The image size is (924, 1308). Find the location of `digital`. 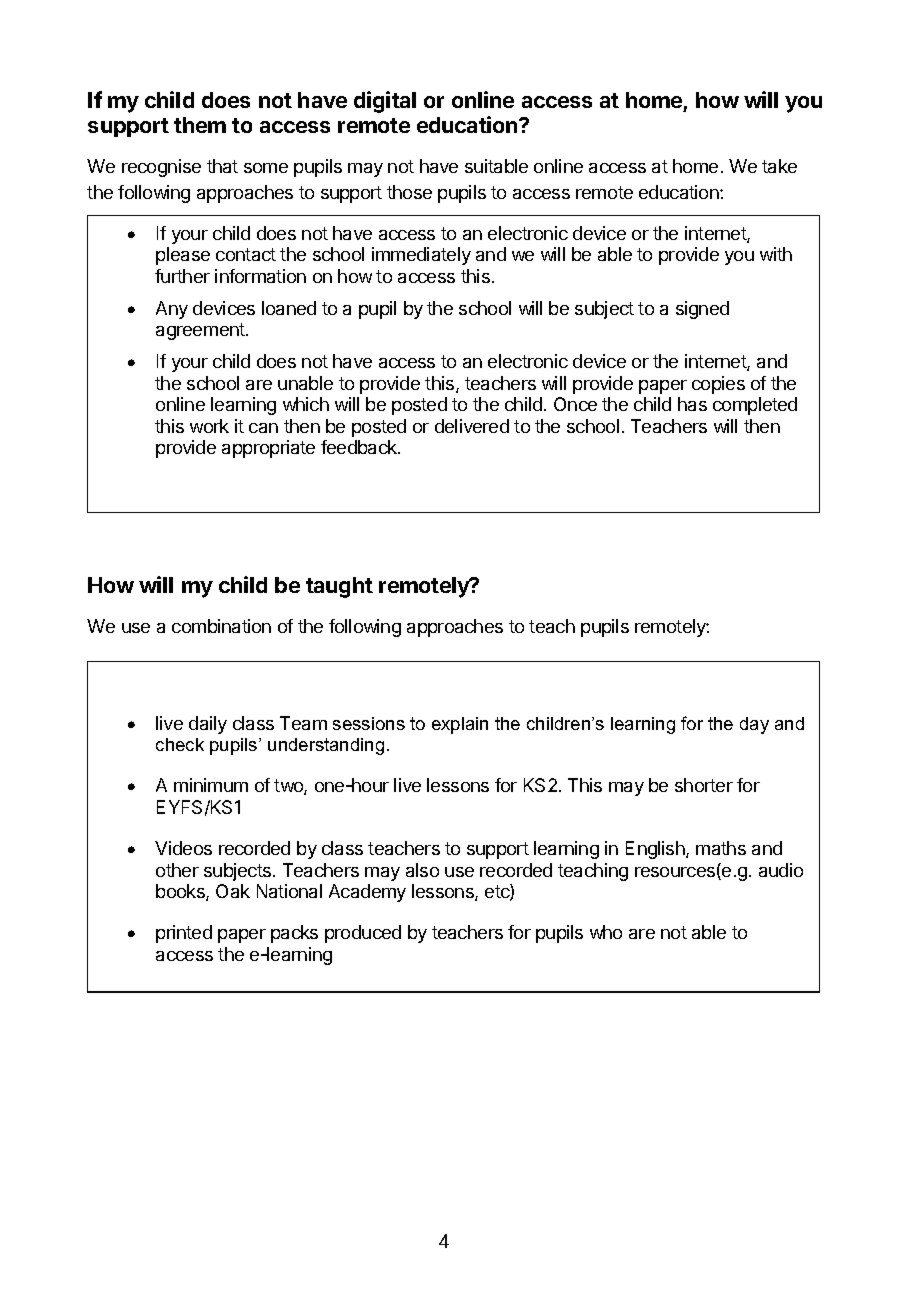

digital is located at coordinates (385, 102).
